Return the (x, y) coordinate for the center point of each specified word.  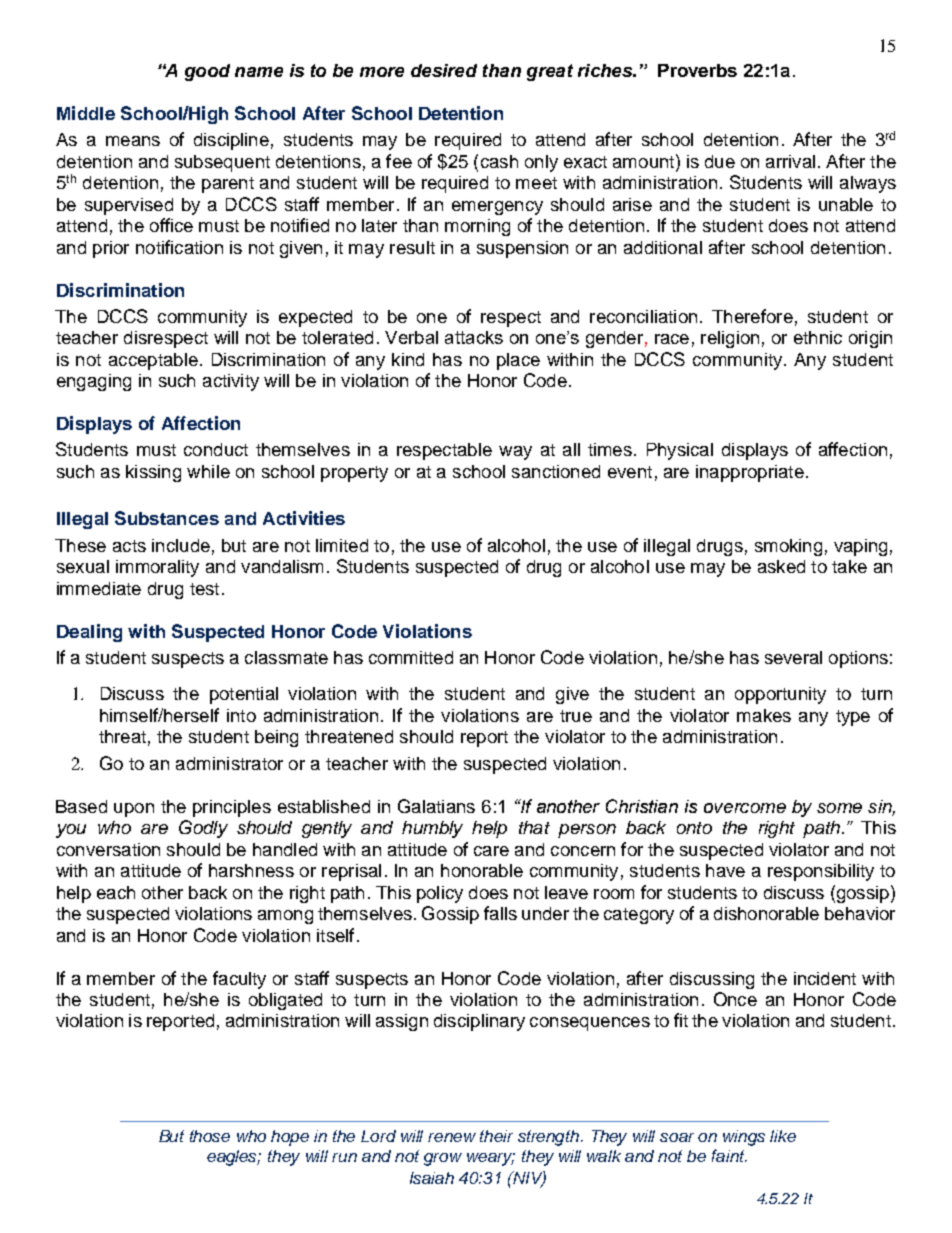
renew (452, 1137)
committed (411, 657)
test (204, 589)
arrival (790, 161)
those (210, 1136)
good (207, 72)
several (793, 657)
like (783, 1136)
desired (444, 70)
